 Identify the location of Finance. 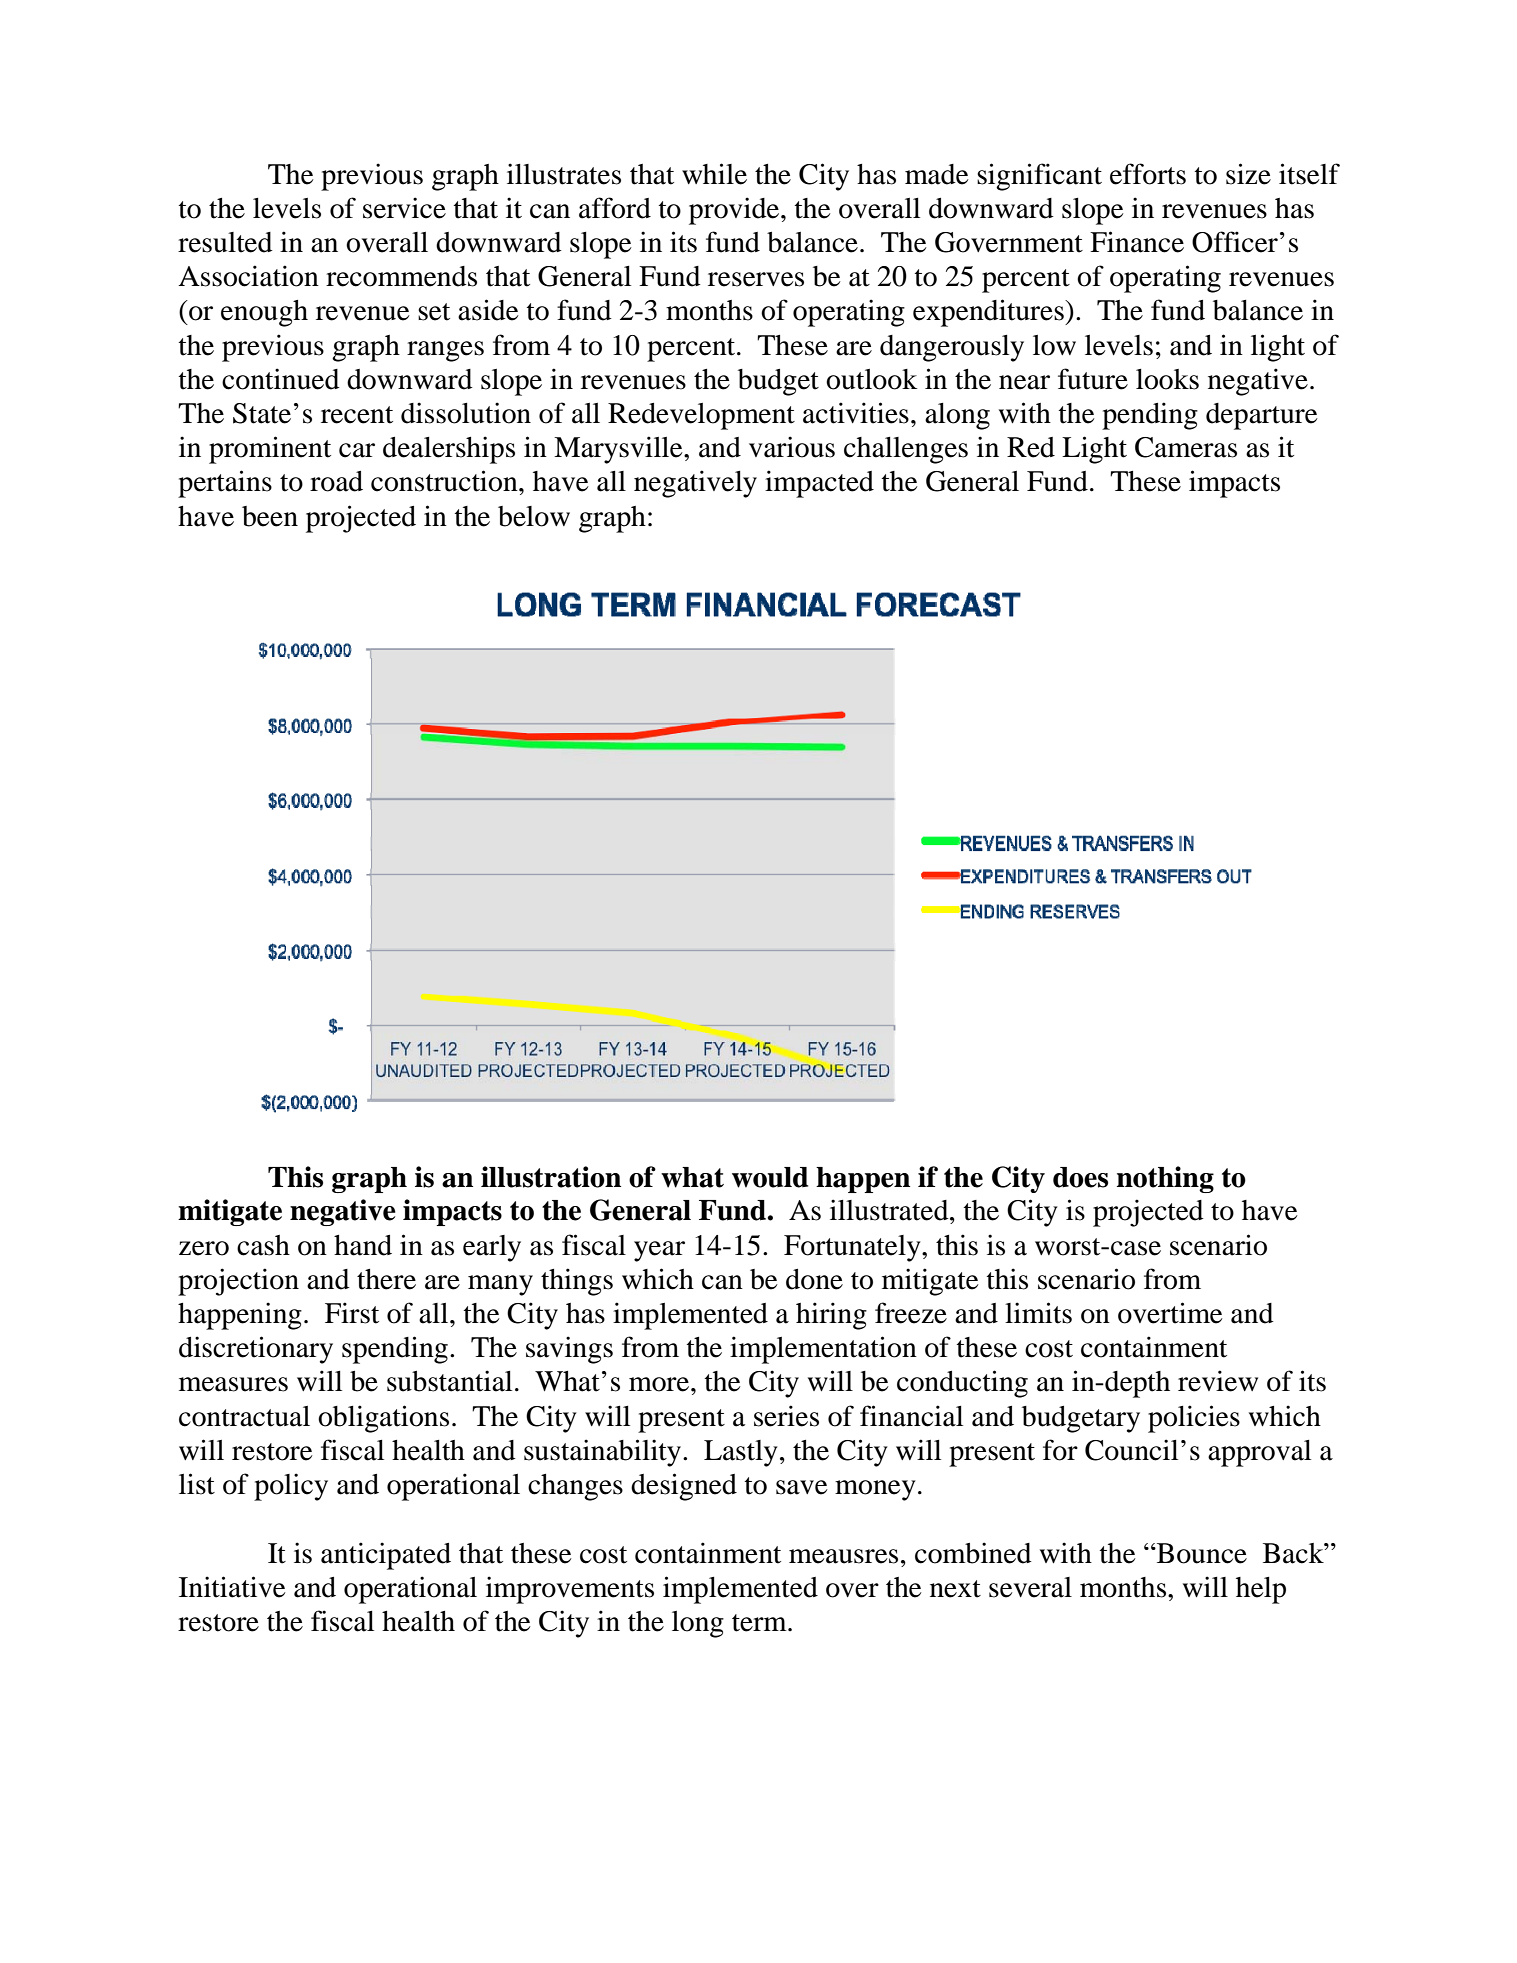
(1137, 242).
